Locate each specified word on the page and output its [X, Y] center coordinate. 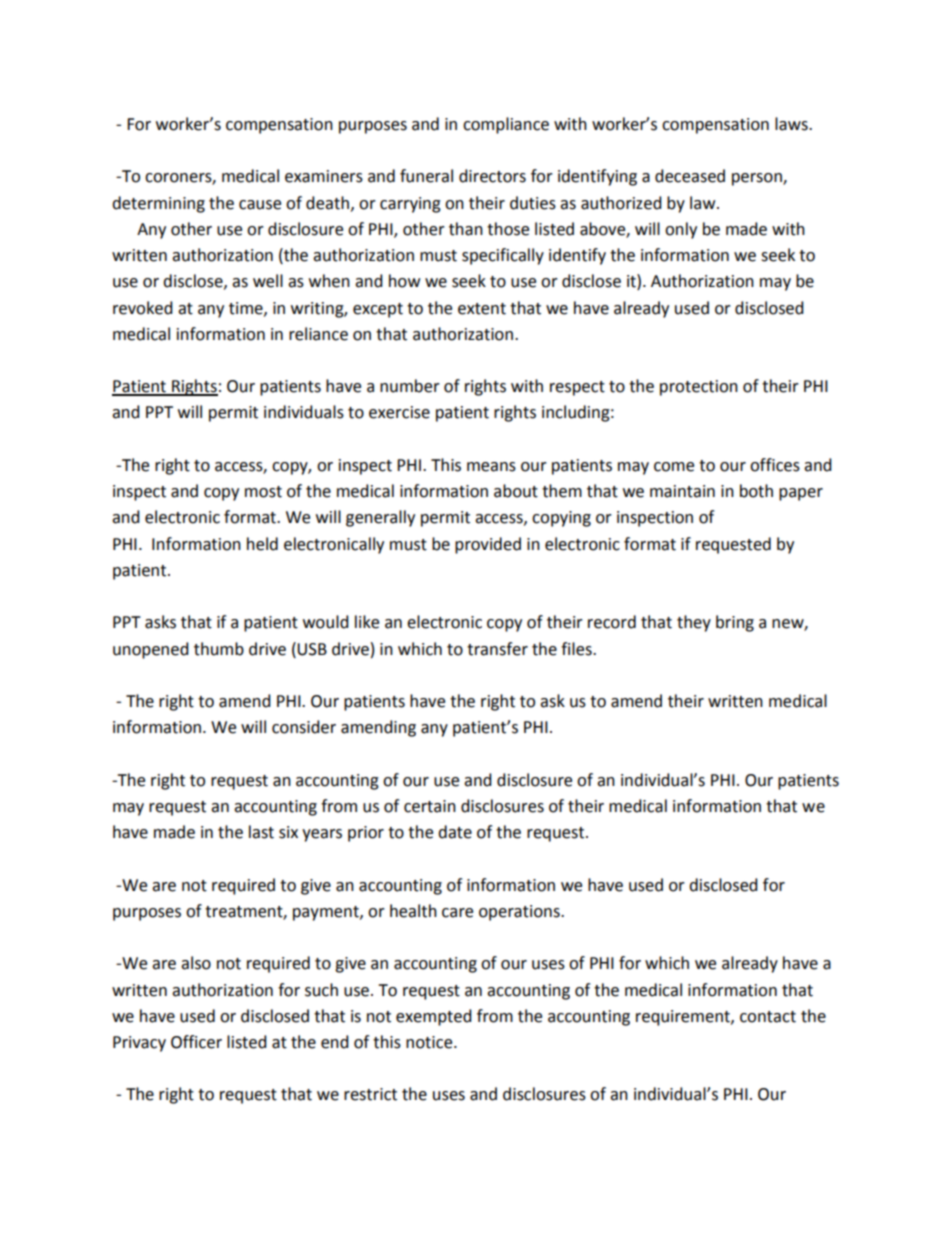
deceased [690, 176]
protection [699, 388]
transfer [497, 649]
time [247, 309]
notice [430, 1042]
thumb [219, 649]
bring [735, 623]
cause [260, 205]
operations [520, 913]
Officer [196, 1042]
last [261, 832]
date [455, 832]
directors [492, 176]
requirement [684, 1018]
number [410, 386]
